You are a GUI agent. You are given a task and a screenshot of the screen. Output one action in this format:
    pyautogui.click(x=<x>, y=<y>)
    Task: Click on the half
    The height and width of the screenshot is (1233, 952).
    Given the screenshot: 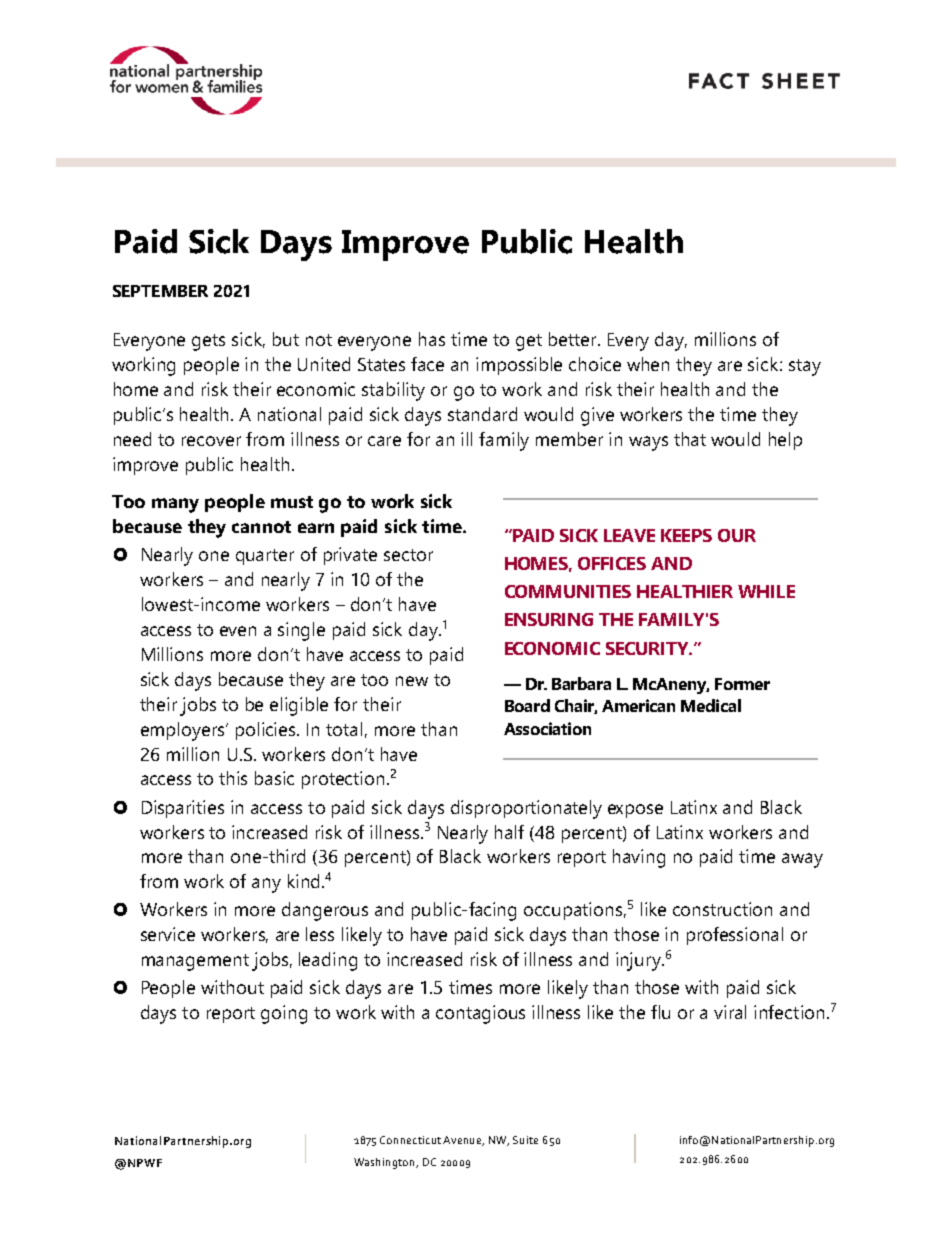 What is the action you would take?
    pyautogui.click(x=509, y=832)
